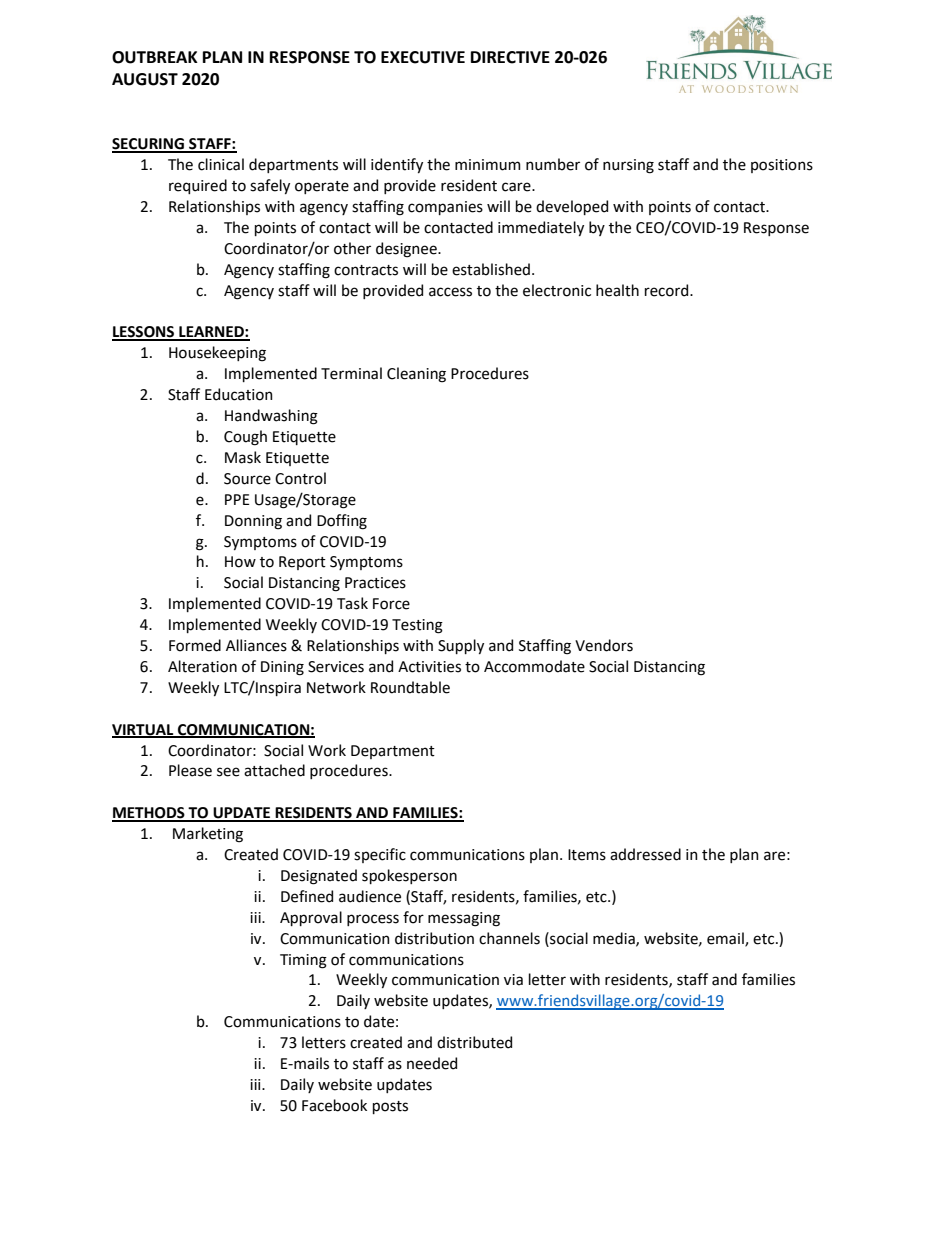  What do you see at coordinates (409, 876) in the screenshot?
I see `spokesperson` at bounding box center [409, 876].
